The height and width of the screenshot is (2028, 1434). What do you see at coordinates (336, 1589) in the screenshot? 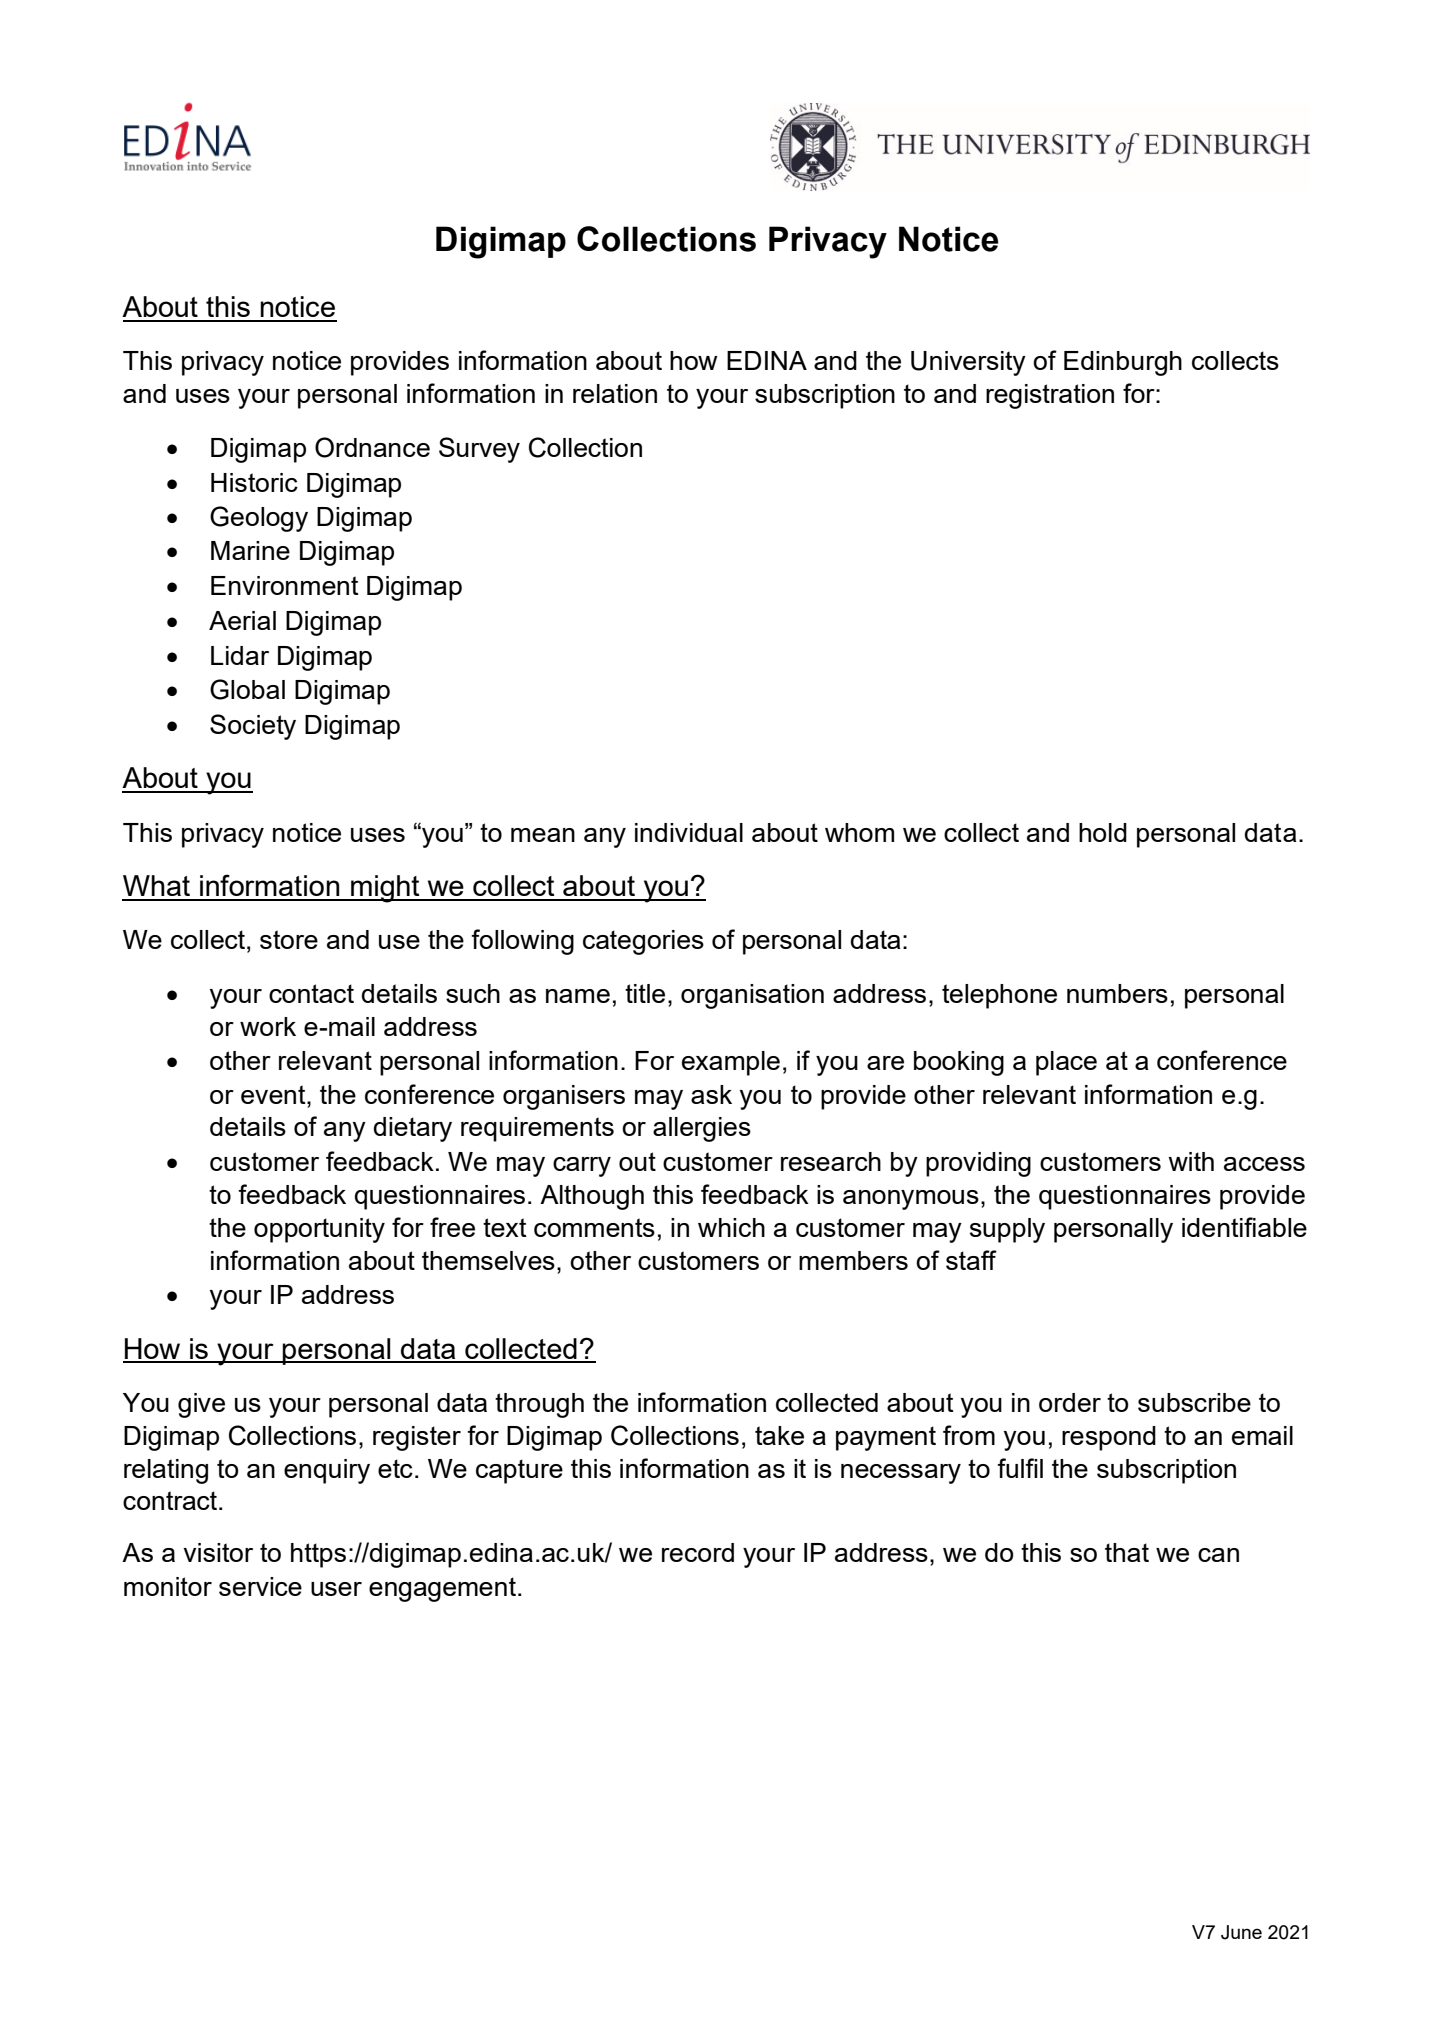
I see `user` at bounding box center [336, 1589].
